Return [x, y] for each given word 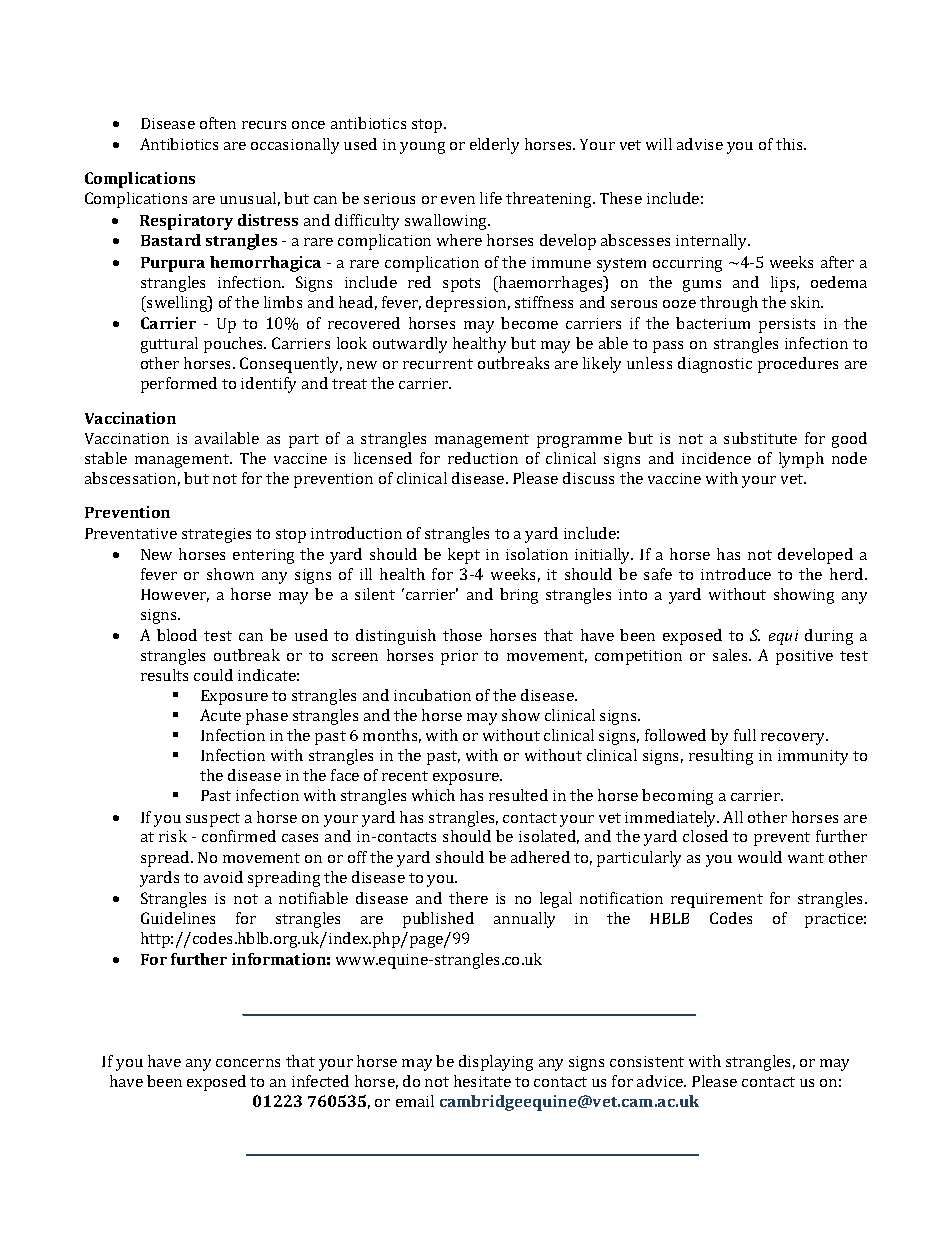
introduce [736, 574]
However [175, 595]
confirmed [239, 836]
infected [320, 1081]
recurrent [438, 364]
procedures [798, 365]
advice [661, 1081]
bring [519, 596]
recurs [264, 125]
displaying [496, 1063]
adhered [540, 857]
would [760, 857]
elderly [494, 146]
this [790, 144]
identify [268, 385]
